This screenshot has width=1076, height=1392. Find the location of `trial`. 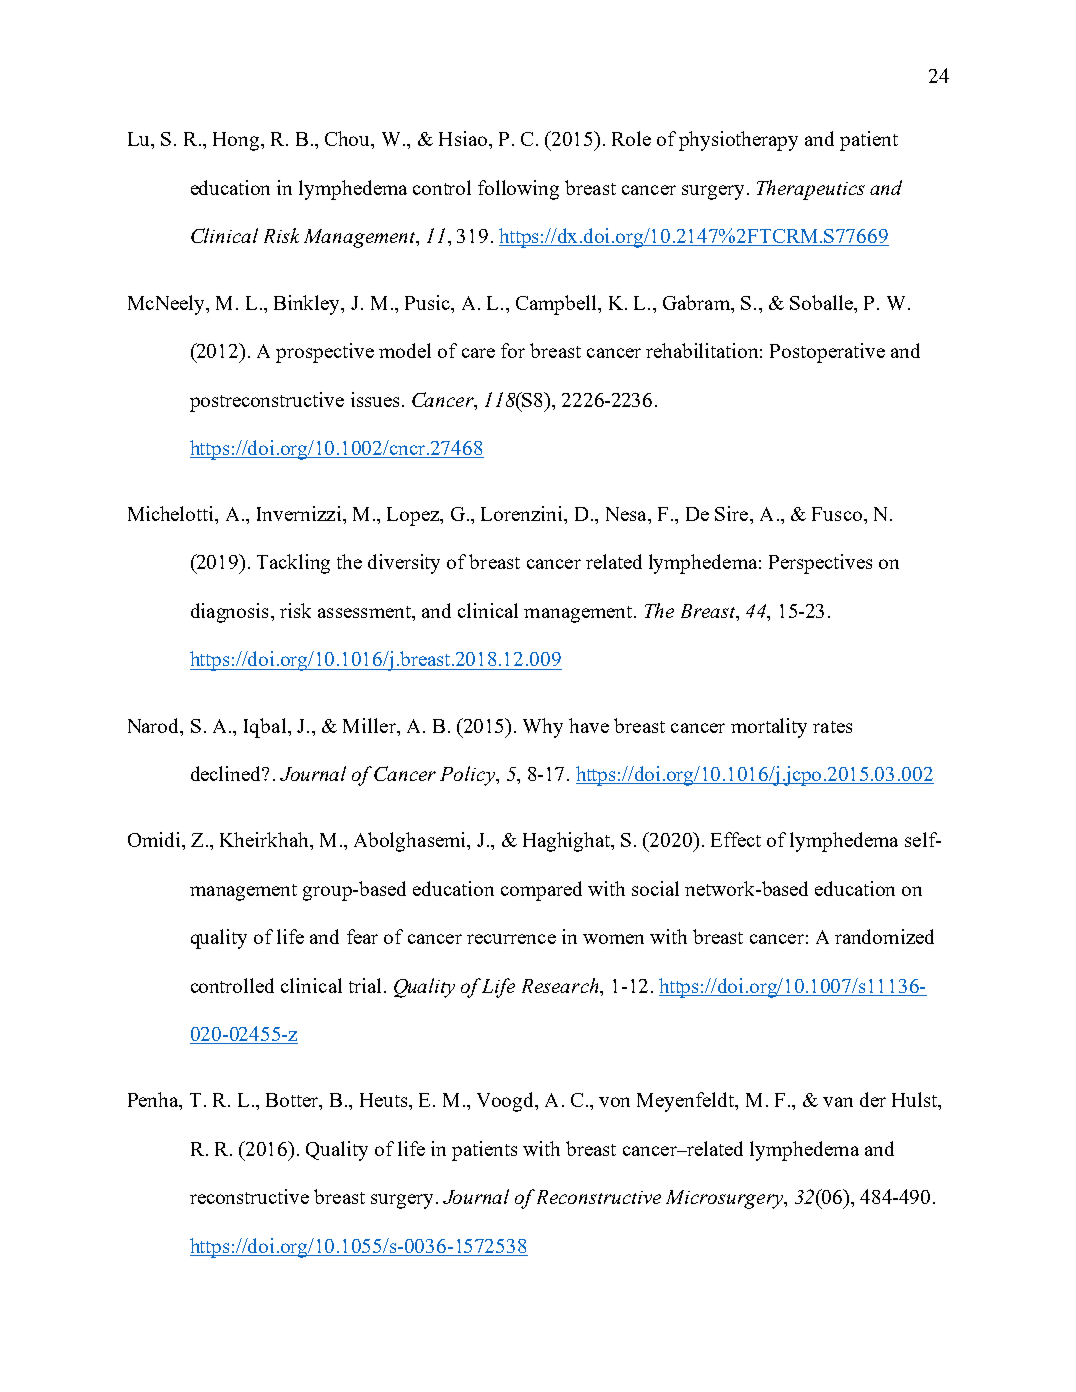

trial is located at coordinates (365, 985).
